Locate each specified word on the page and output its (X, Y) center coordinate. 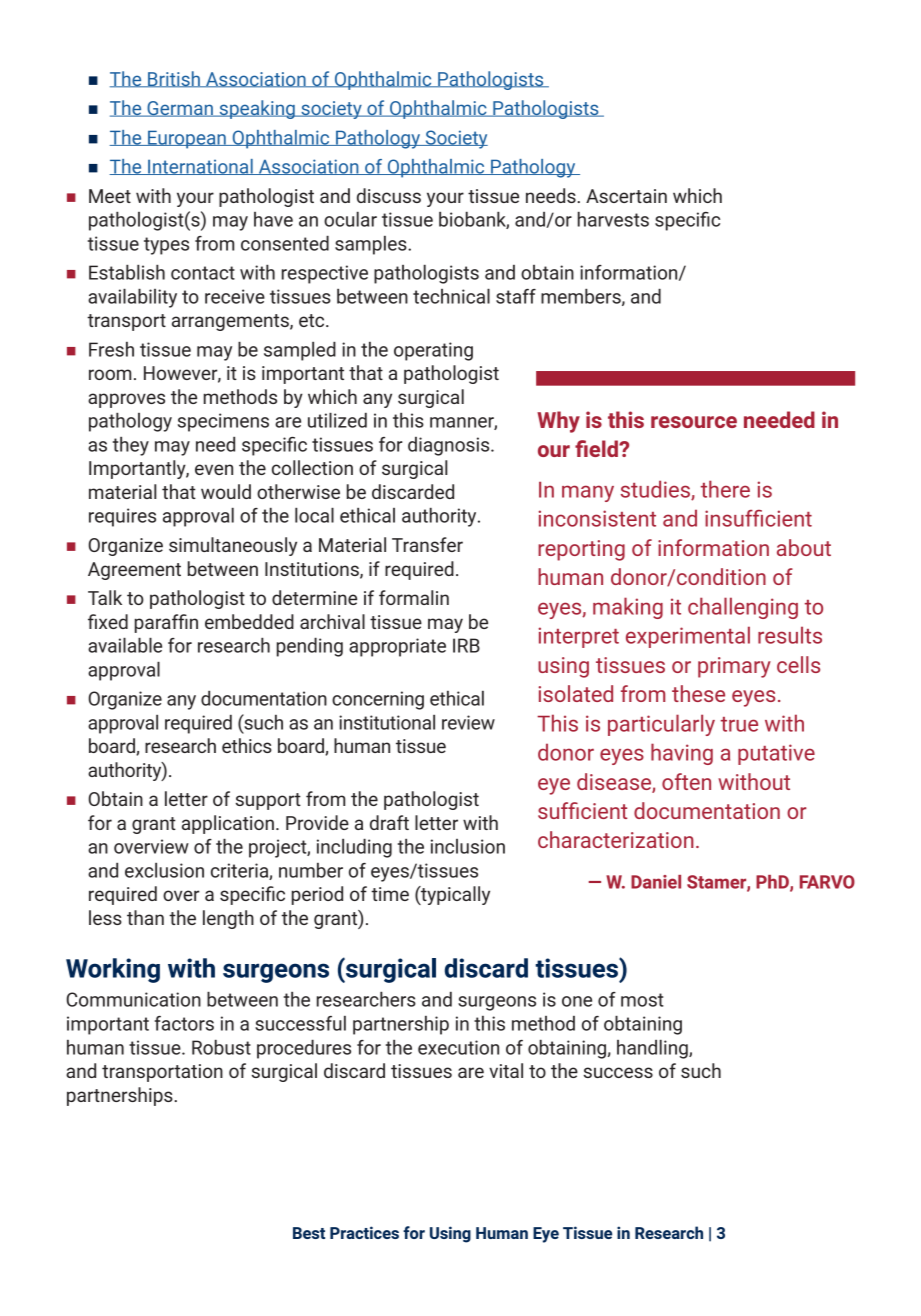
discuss (389, 195)
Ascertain (626, 196)
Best (309, 1233)
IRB (466, 645)
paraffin (166, 623)
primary (734, 667)
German (180, 109)
